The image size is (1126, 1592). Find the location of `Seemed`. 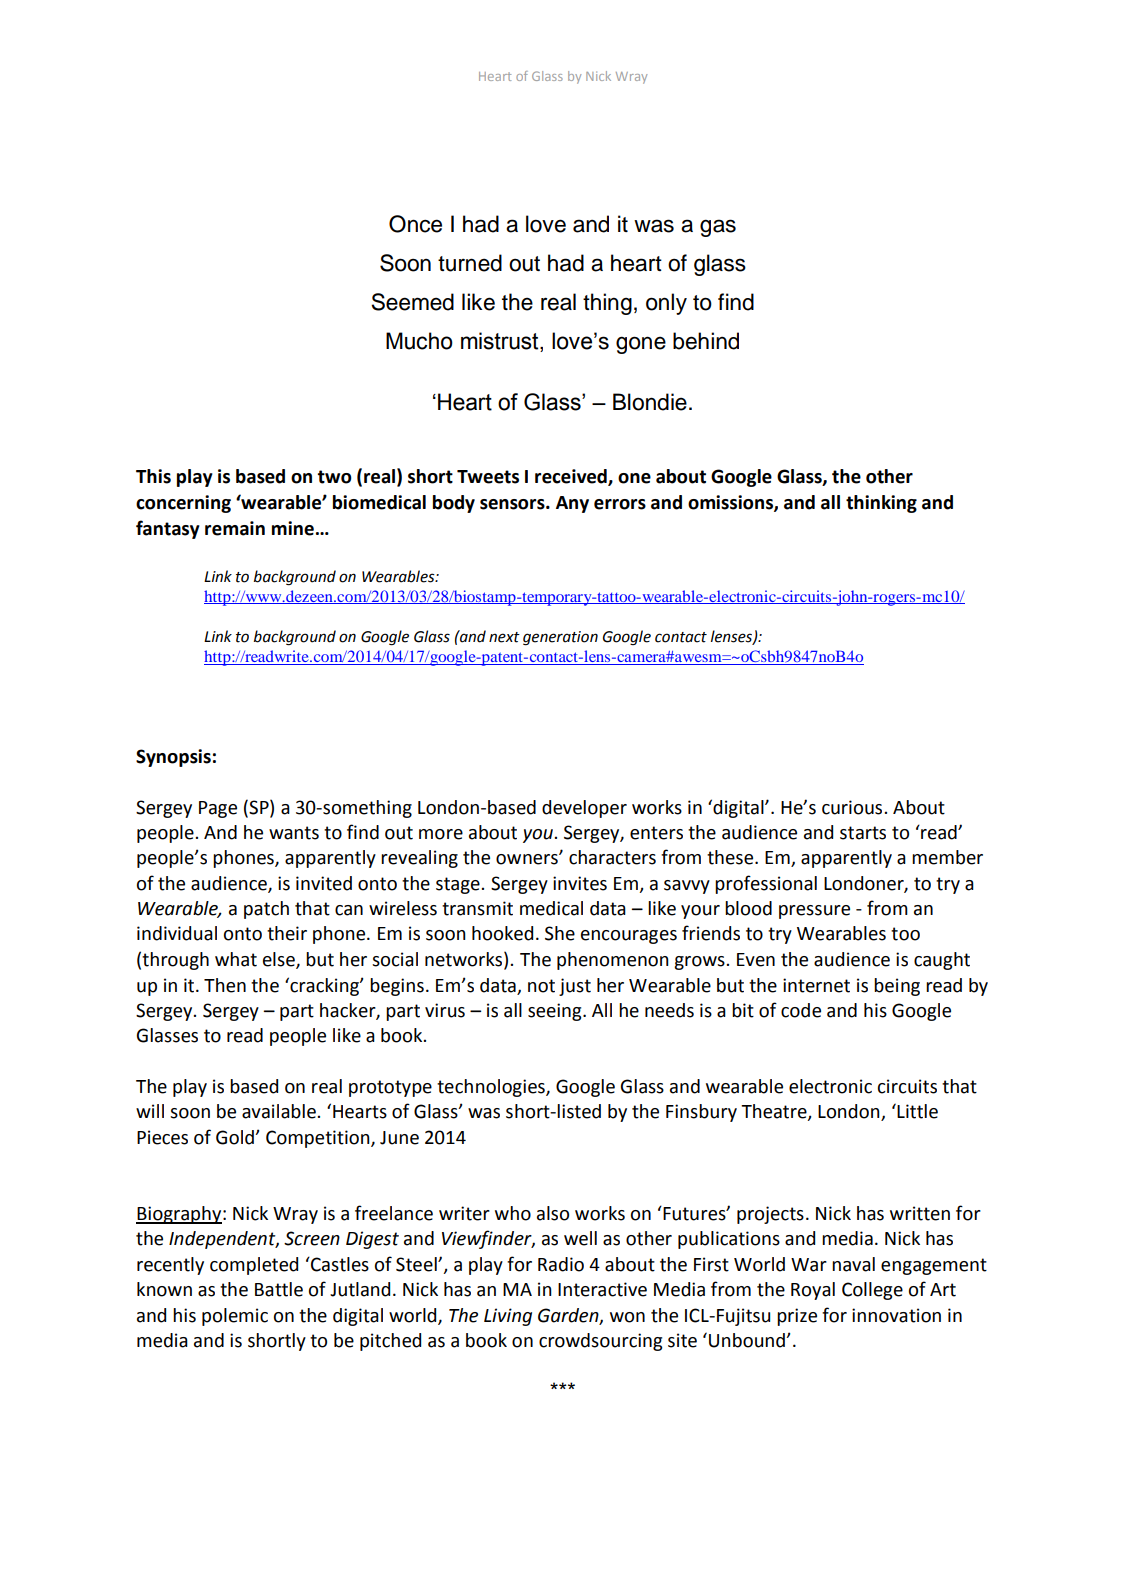

Seemed is located at coordinates (412, 302).
